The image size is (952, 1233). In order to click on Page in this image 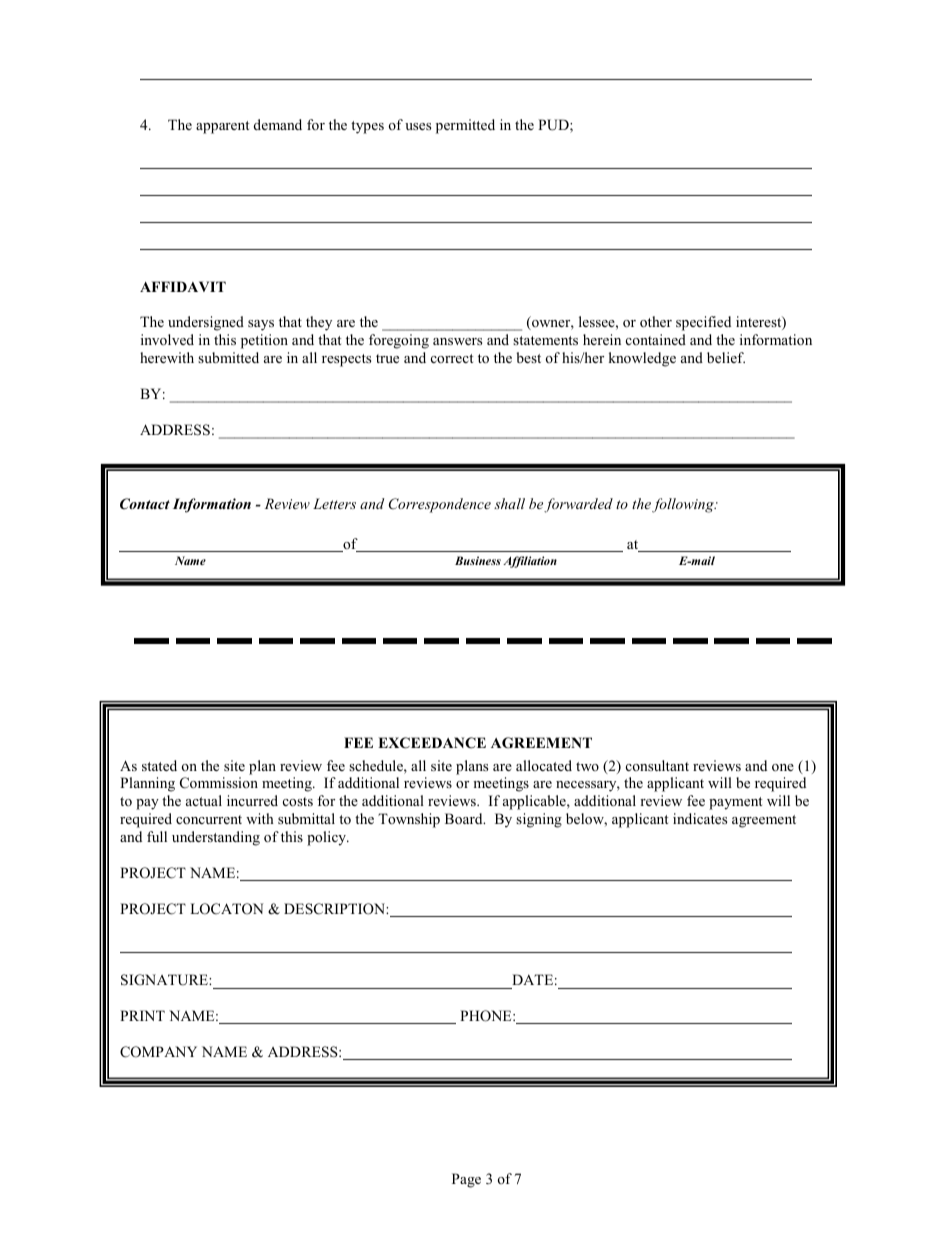, I will do `click(466, 1180)`.
